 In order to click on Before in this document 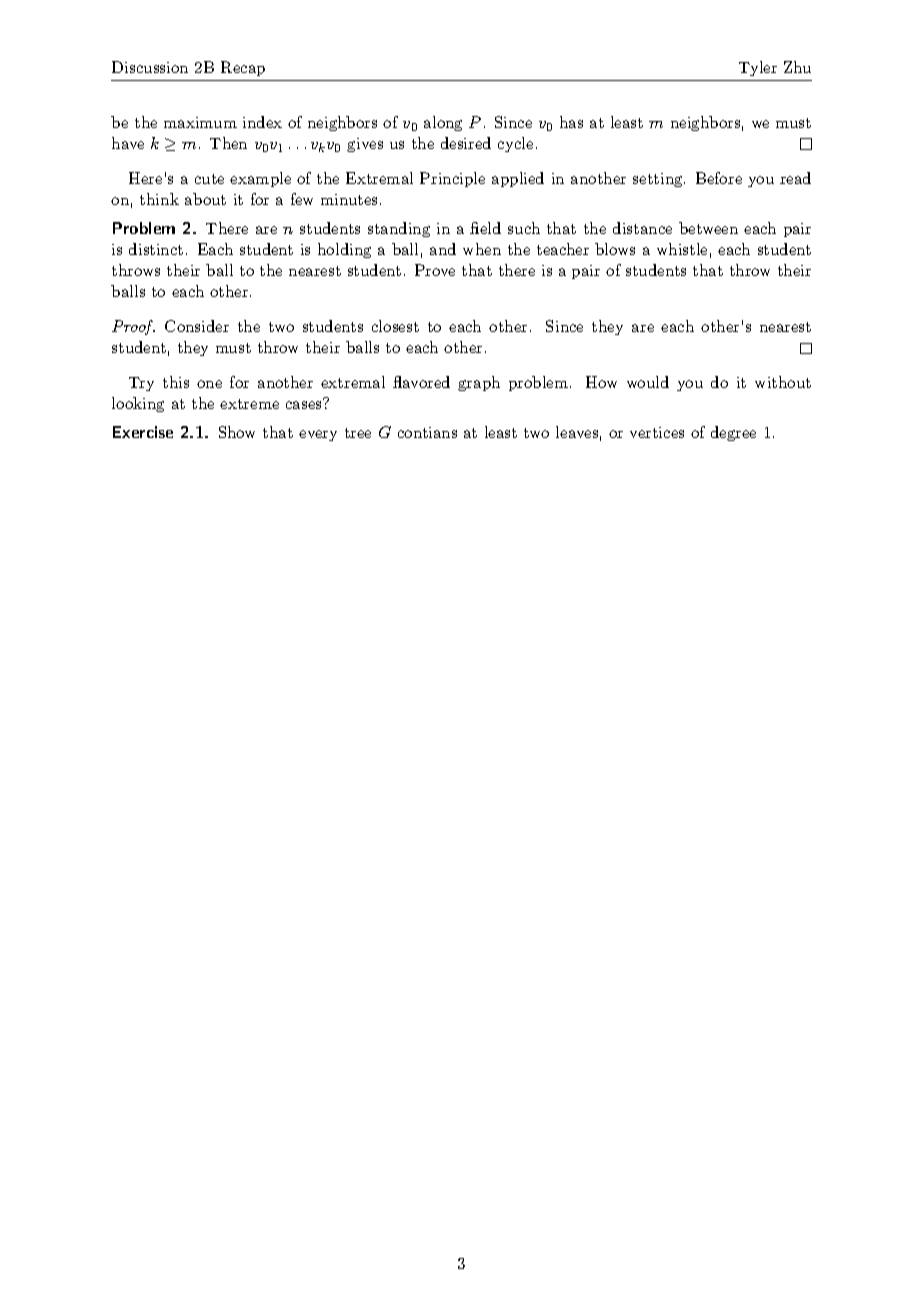, I will do `click(719, 178)`.
